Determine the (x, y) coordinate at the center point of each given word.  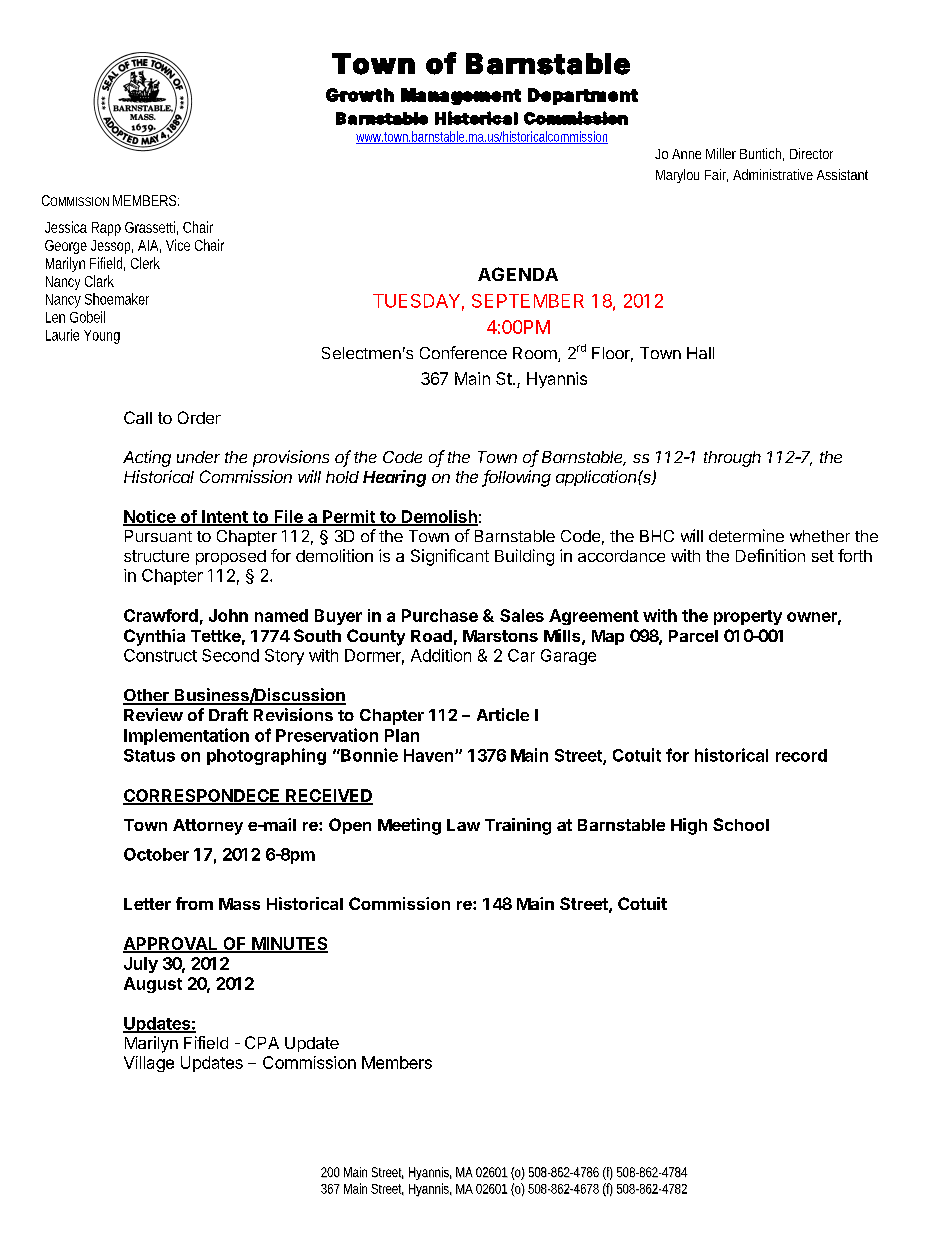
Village (149, 1064)
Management (461, 96)
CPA (262, 1042)
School (741, 824)
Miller (721, 153)
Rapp (106, 229)
